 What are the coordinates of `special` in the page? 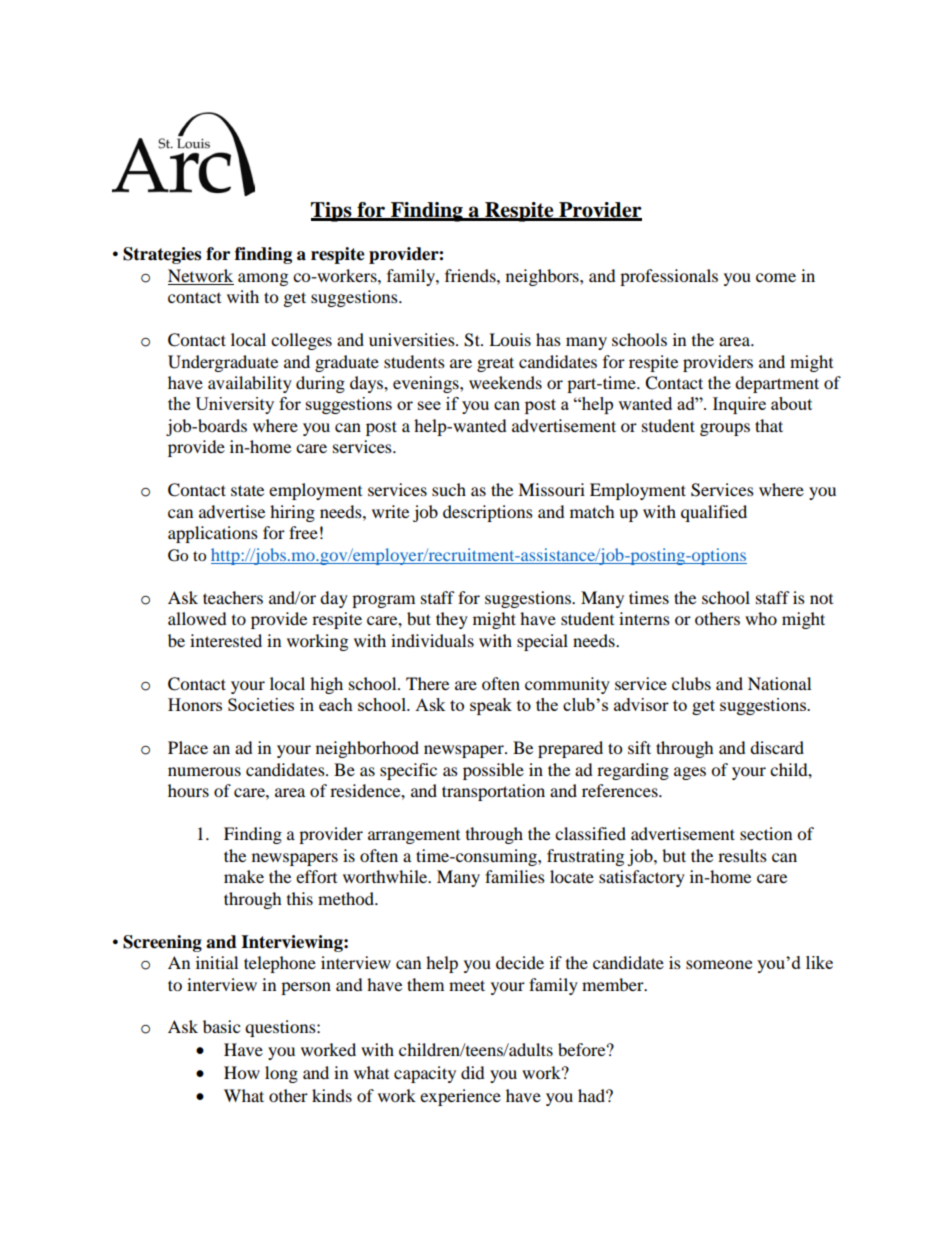 It's located at (542, 642).
